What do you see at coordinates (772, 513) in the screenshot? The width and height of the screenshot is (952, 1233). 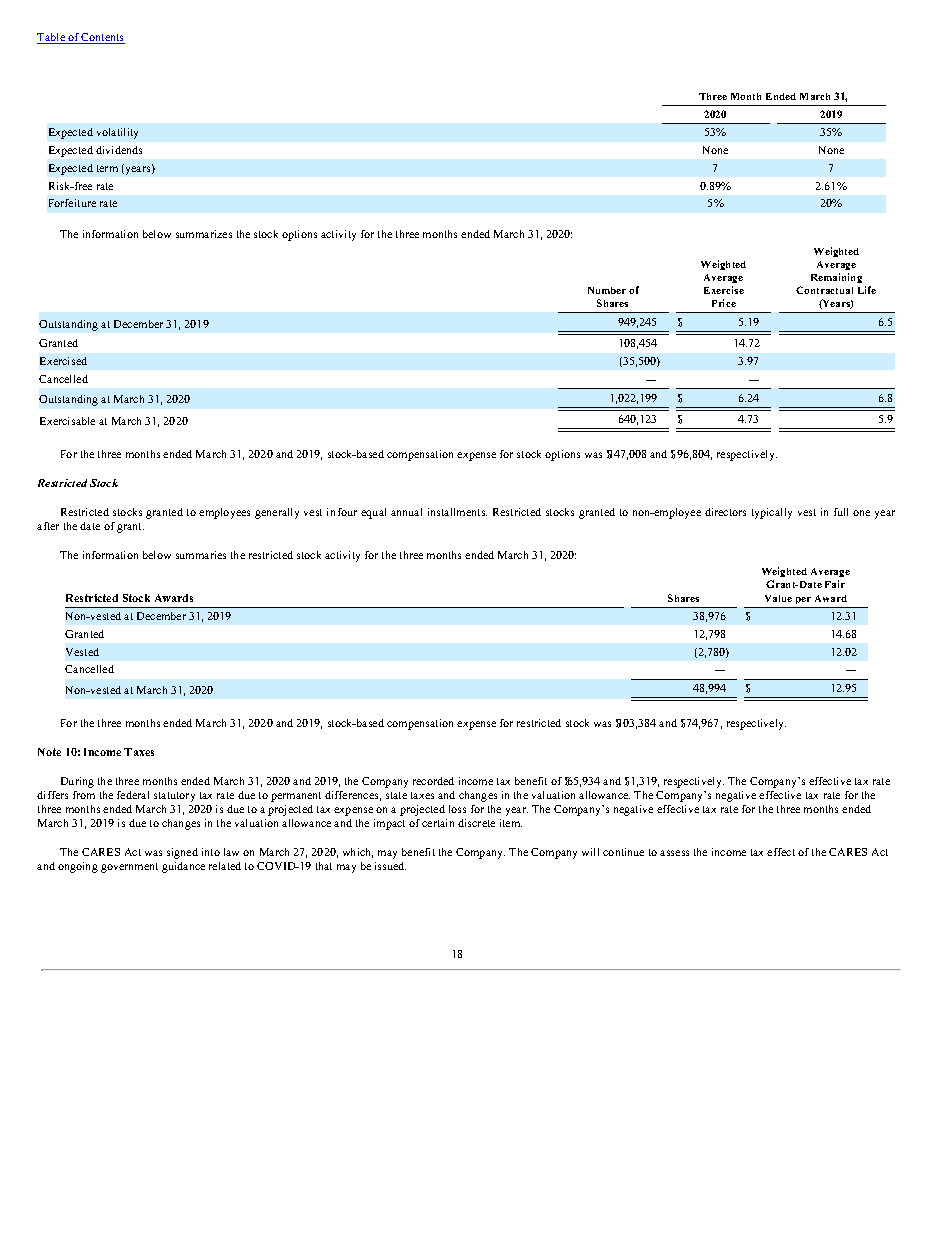 I see `typically` at bounding box center [772, 513].
